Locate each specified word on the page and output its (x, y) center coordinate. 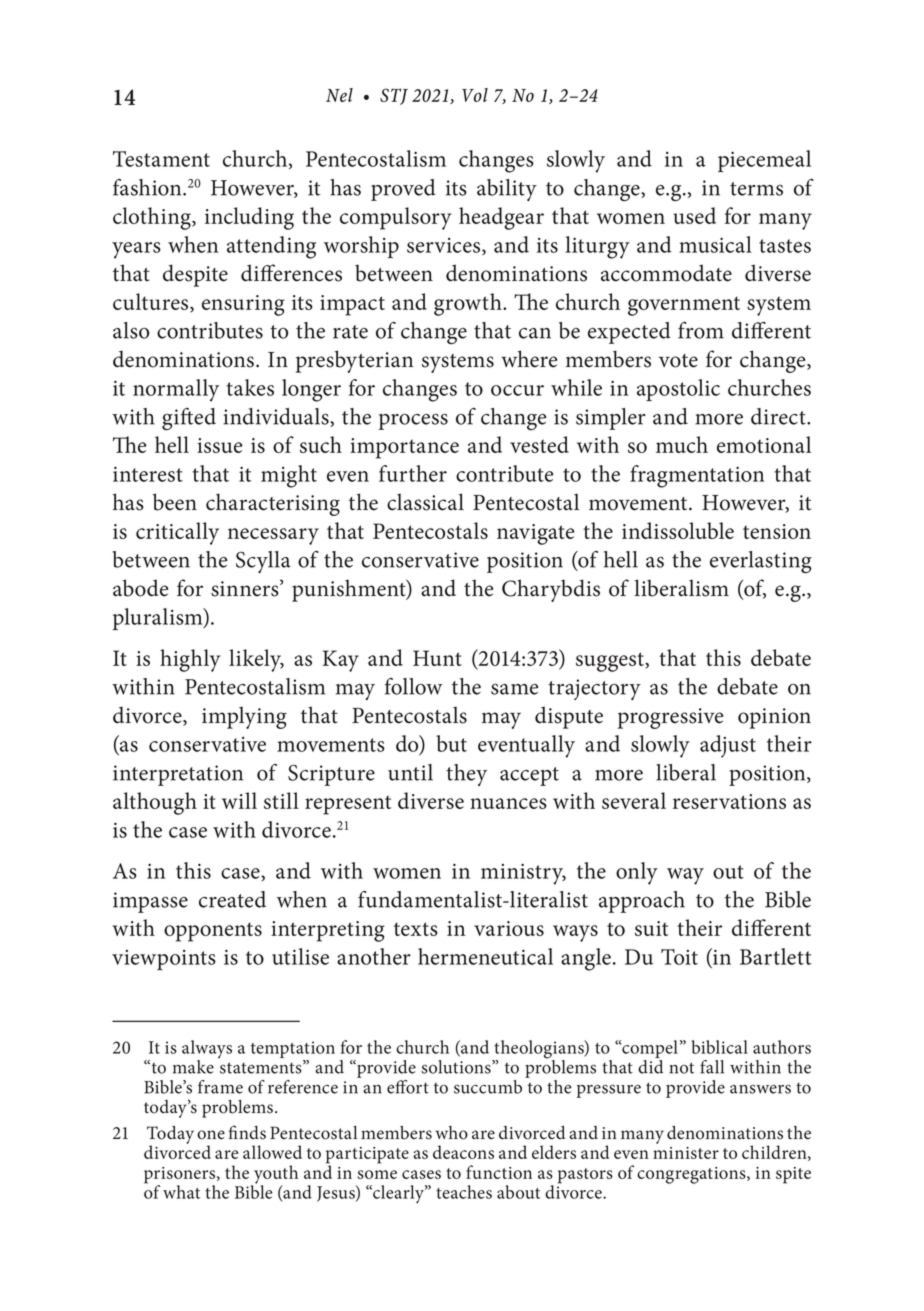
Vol (475, 95)
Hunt (437, 658)
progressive (670, 718)
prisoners (181, 1176)
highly (190, 660)
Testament (161, 159)
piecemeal (764, 161)
